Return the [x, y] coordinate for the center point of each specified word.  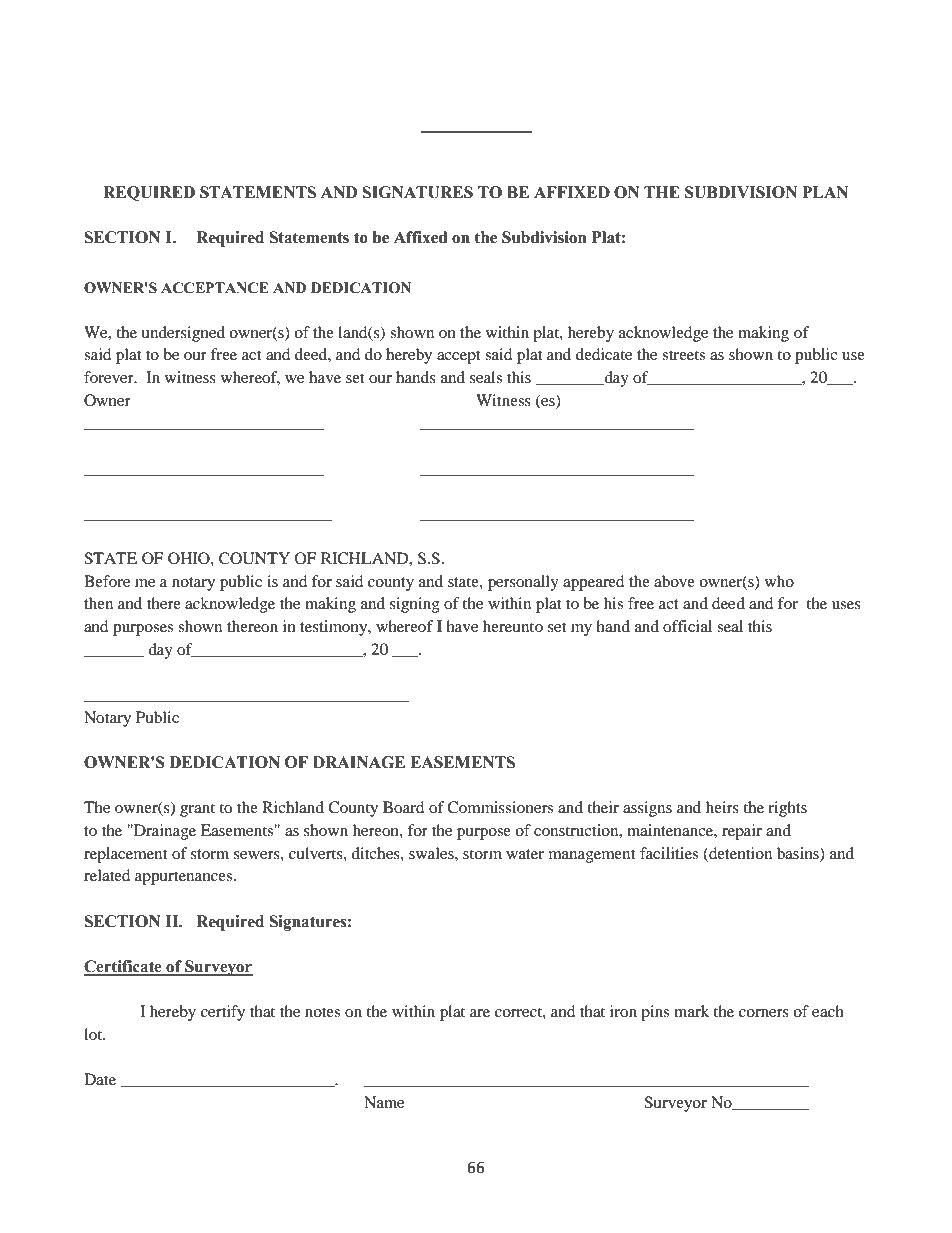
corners [764, 1013]
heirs [722, 807]
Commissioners [500, 807]
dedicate [604, 354]
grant [197, 810]
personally [523, 583]
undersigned [183, 334]
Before [107, 581]
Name [384, 1102]
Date [100, 1079]
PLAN [825, 192]
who [779, 581]
